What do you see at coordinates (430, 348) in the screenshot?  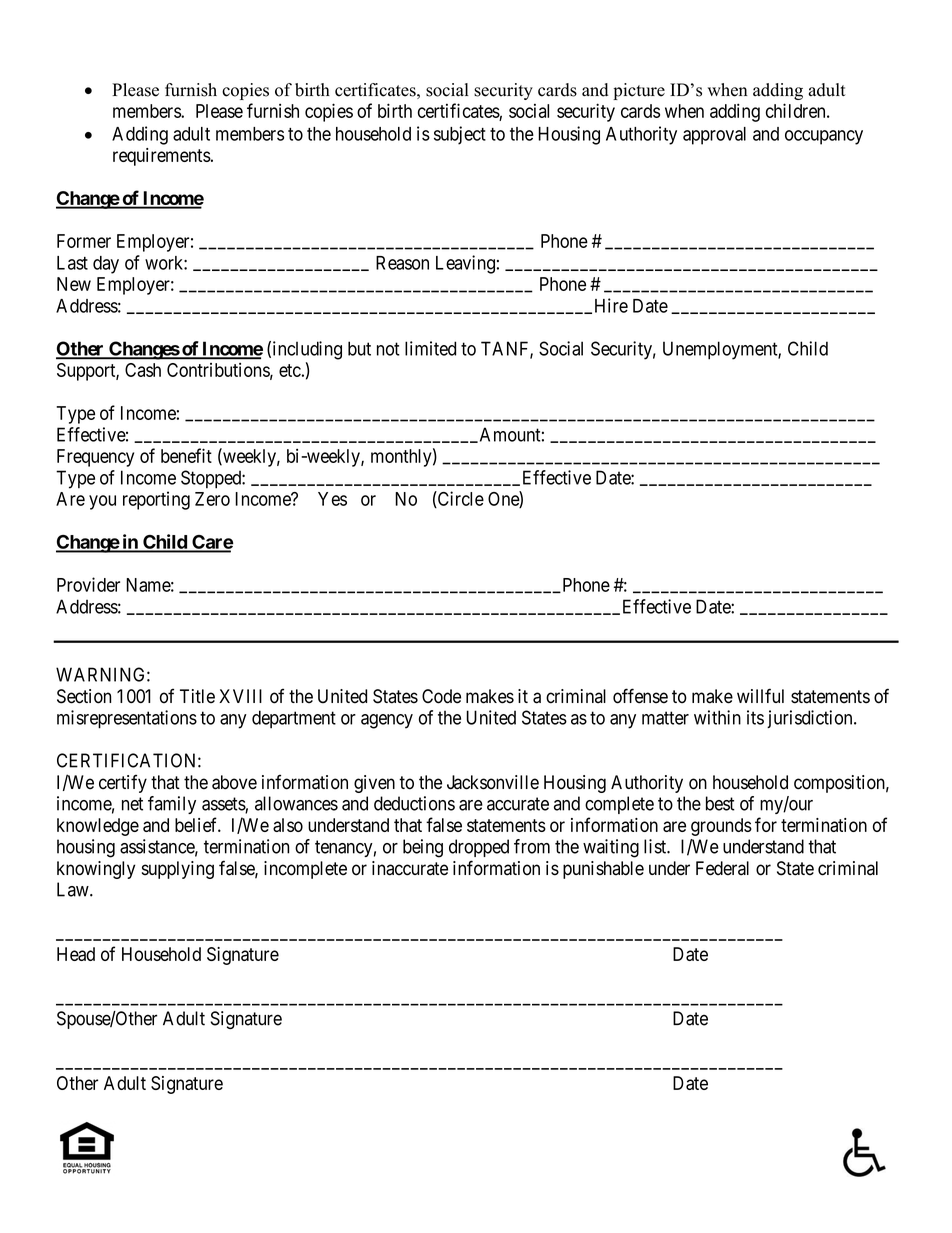 I see `limited` at bounding box center [430, 348].
